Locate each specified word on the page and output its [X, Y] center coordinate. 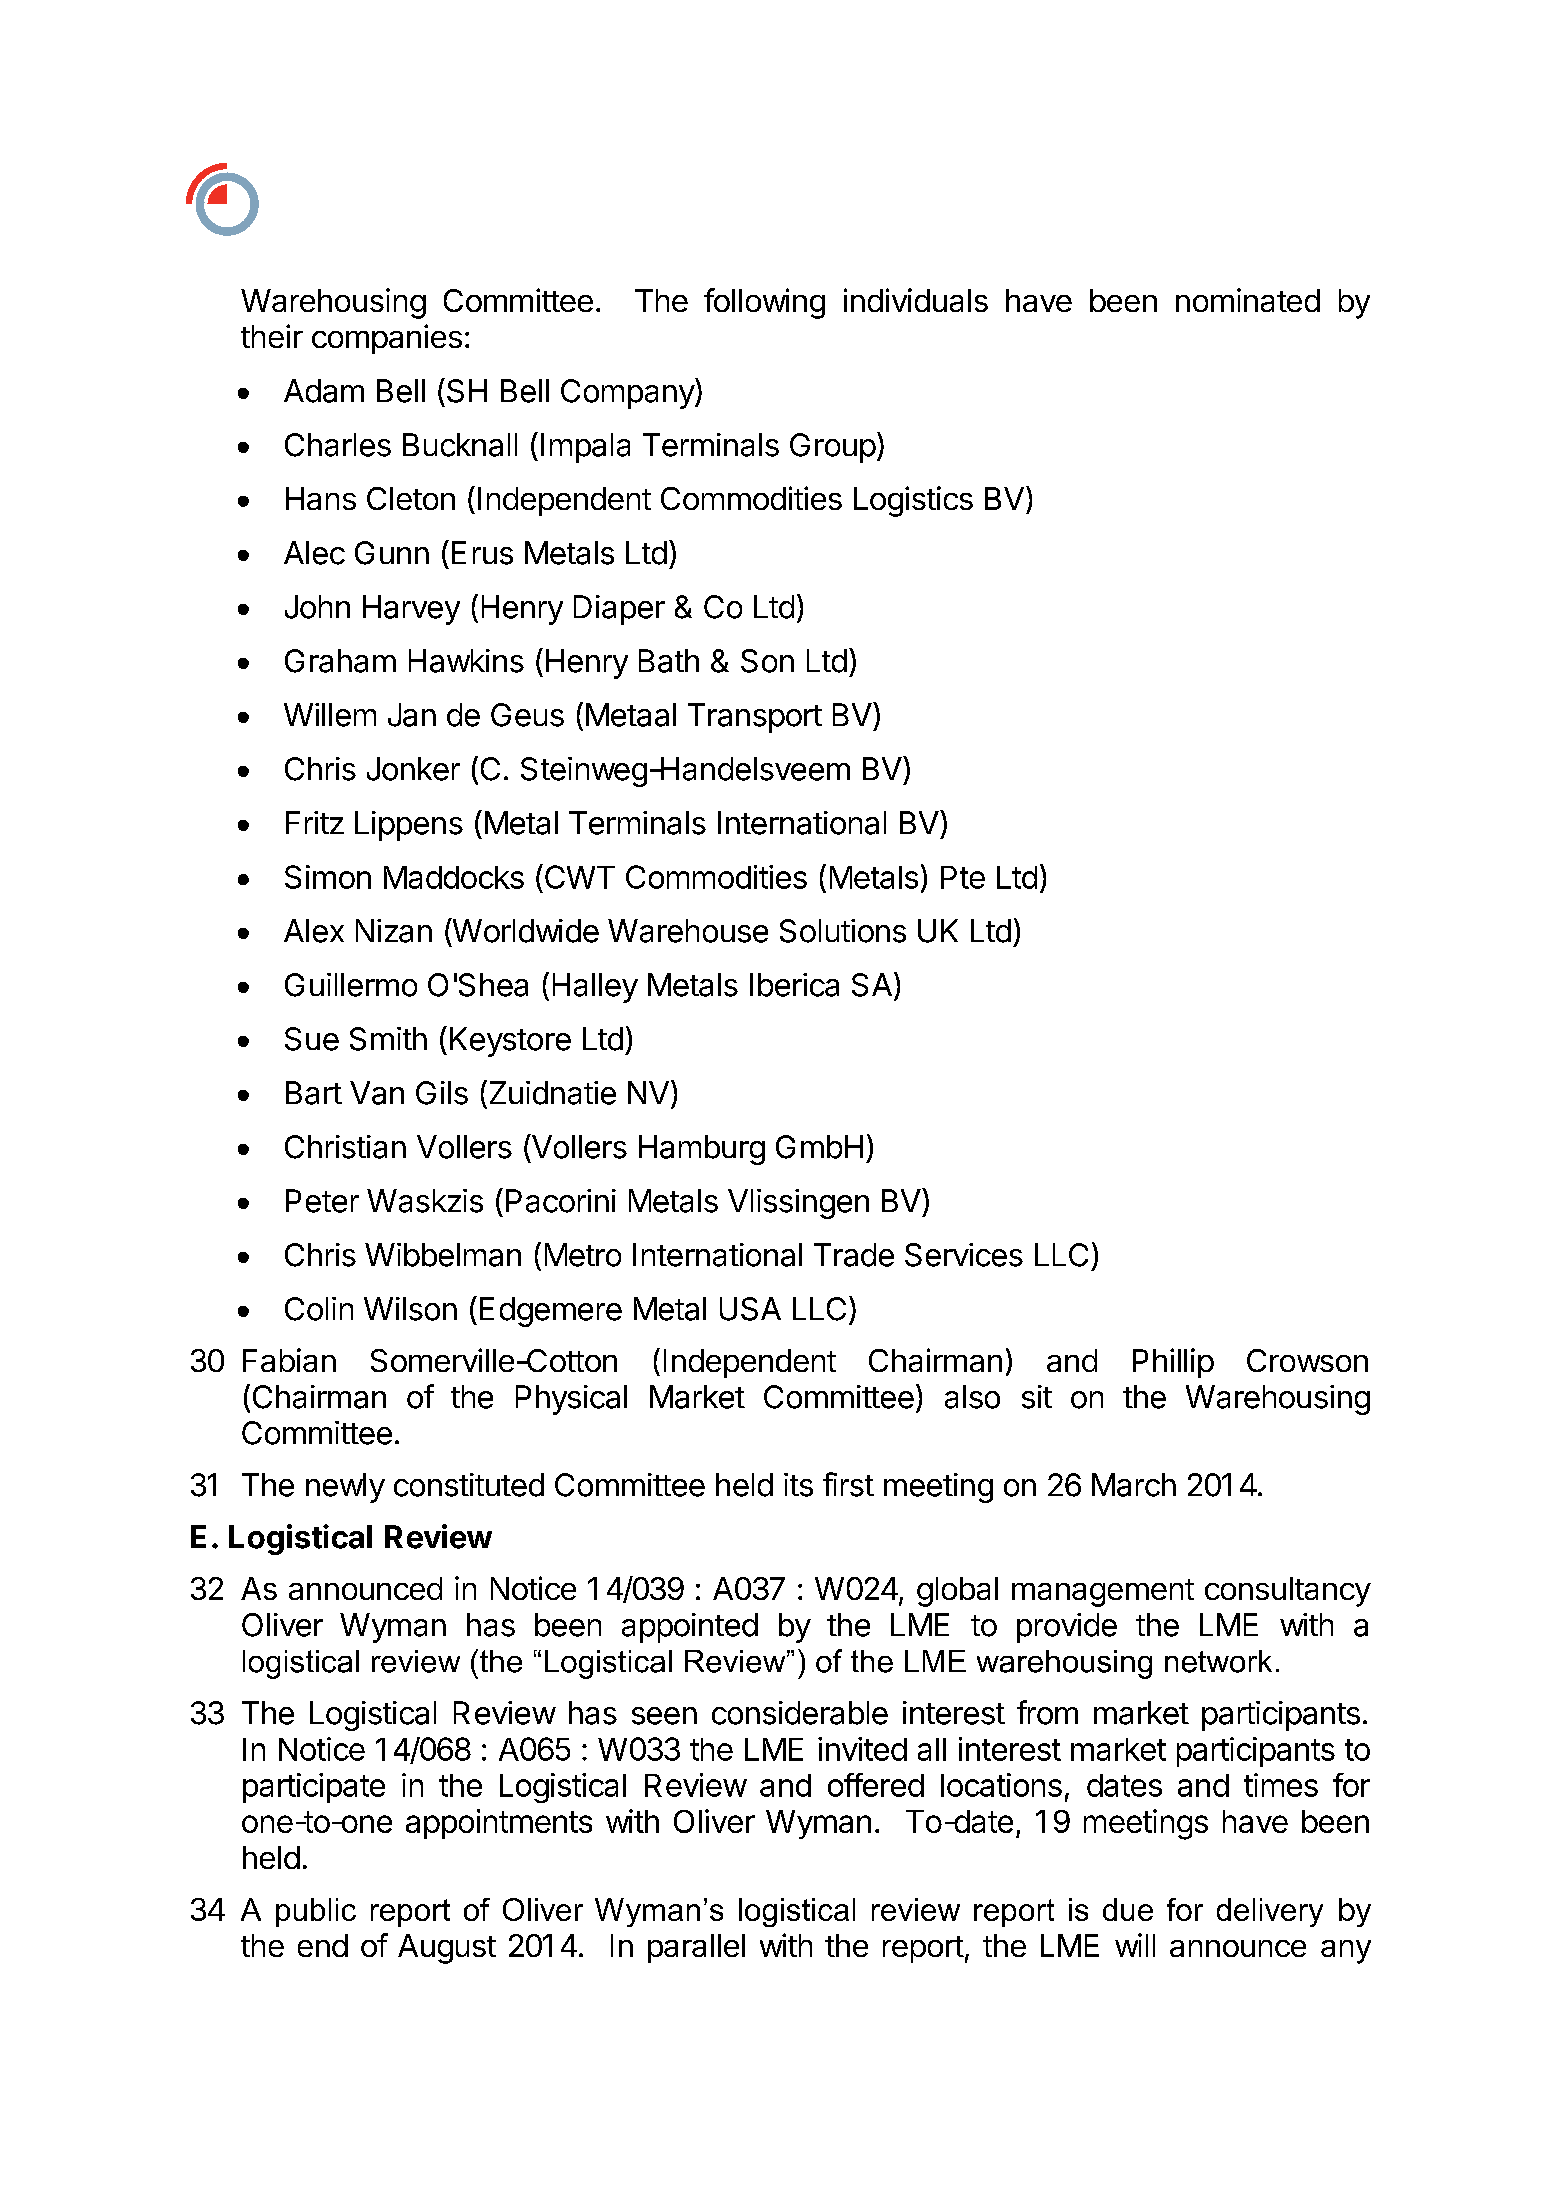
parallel [696, 1948]
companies [387, 339]
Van [377, 1093]
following [764, 303]
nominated [1248, 300]
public [316, 1912]
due [1128, 1909]
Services [964, 1255]
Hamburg [702, 1150]
